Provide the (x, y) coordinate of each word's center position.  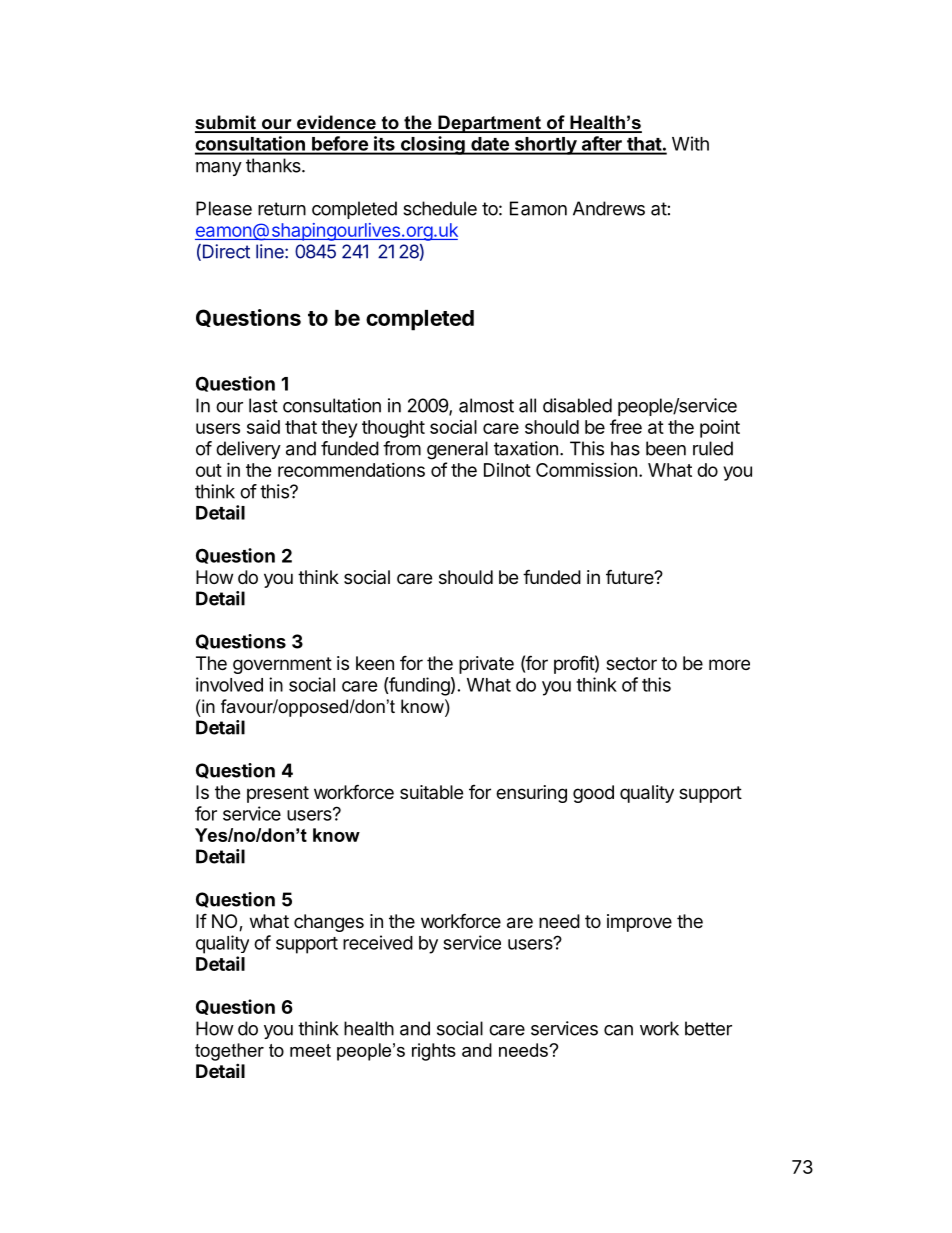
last (263, 405)
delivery (248, 450)
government (282, 665)
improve (639, 923)
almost (486, 405)
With (690, 143)
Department (489, 124)
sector (631, 663)
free (626, 426)
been (666, 448)
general (457, 450)
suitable (431, 792)
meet (310, 1050)
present (278, 794)
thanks (274, 165)
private (486, 665)
